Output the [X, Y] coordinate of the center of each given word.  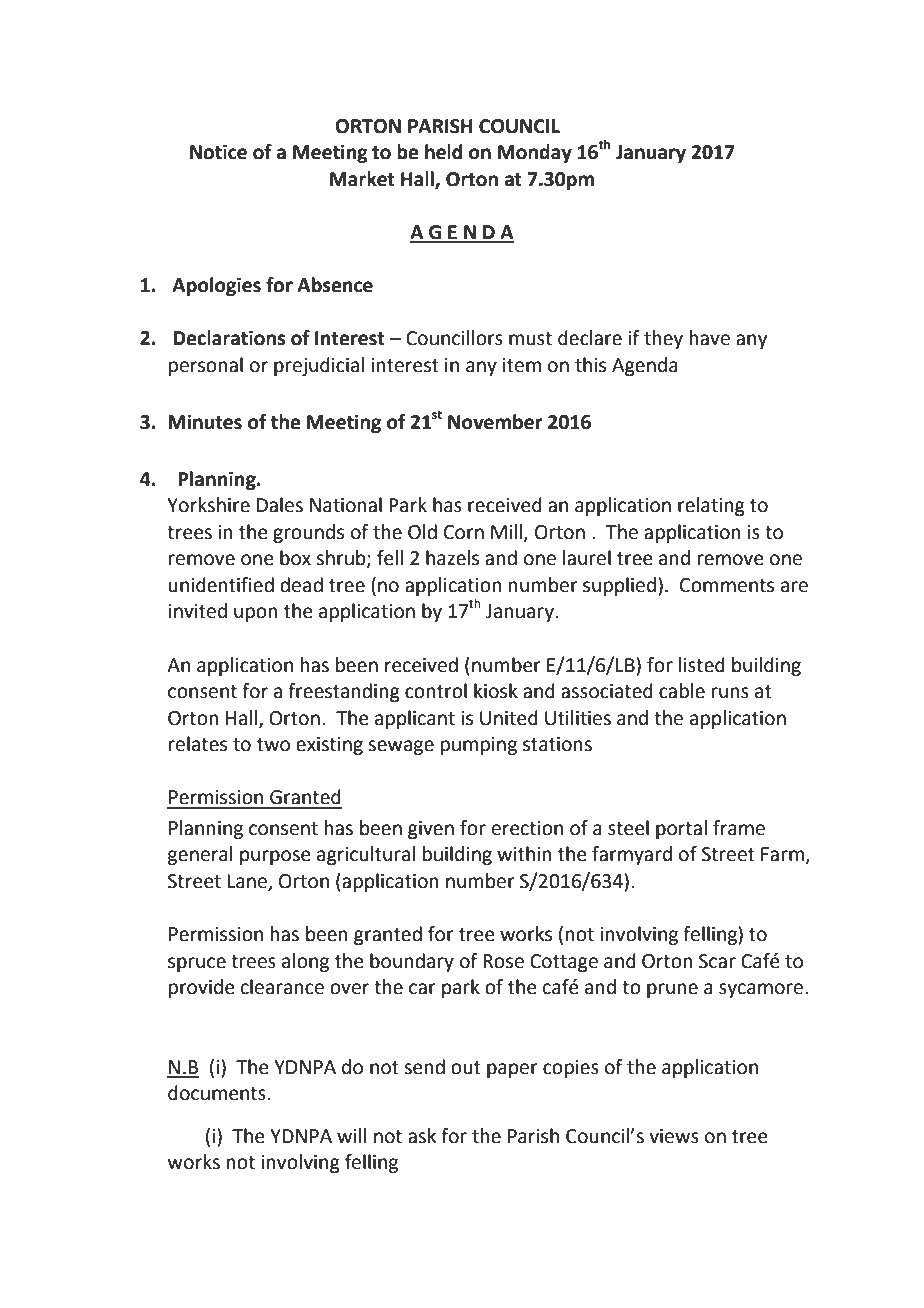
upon [256, 614]
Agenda [645, 366]
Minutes [205, 422]
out [466, 1068]
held [443, 152]
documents [217, 1093]
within [524, 854]
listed [702, 665]
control [436, 691]
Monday [535, 153]
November [495, 422]
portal [681, 829]
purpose [275, 857]
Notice [218, 152]
